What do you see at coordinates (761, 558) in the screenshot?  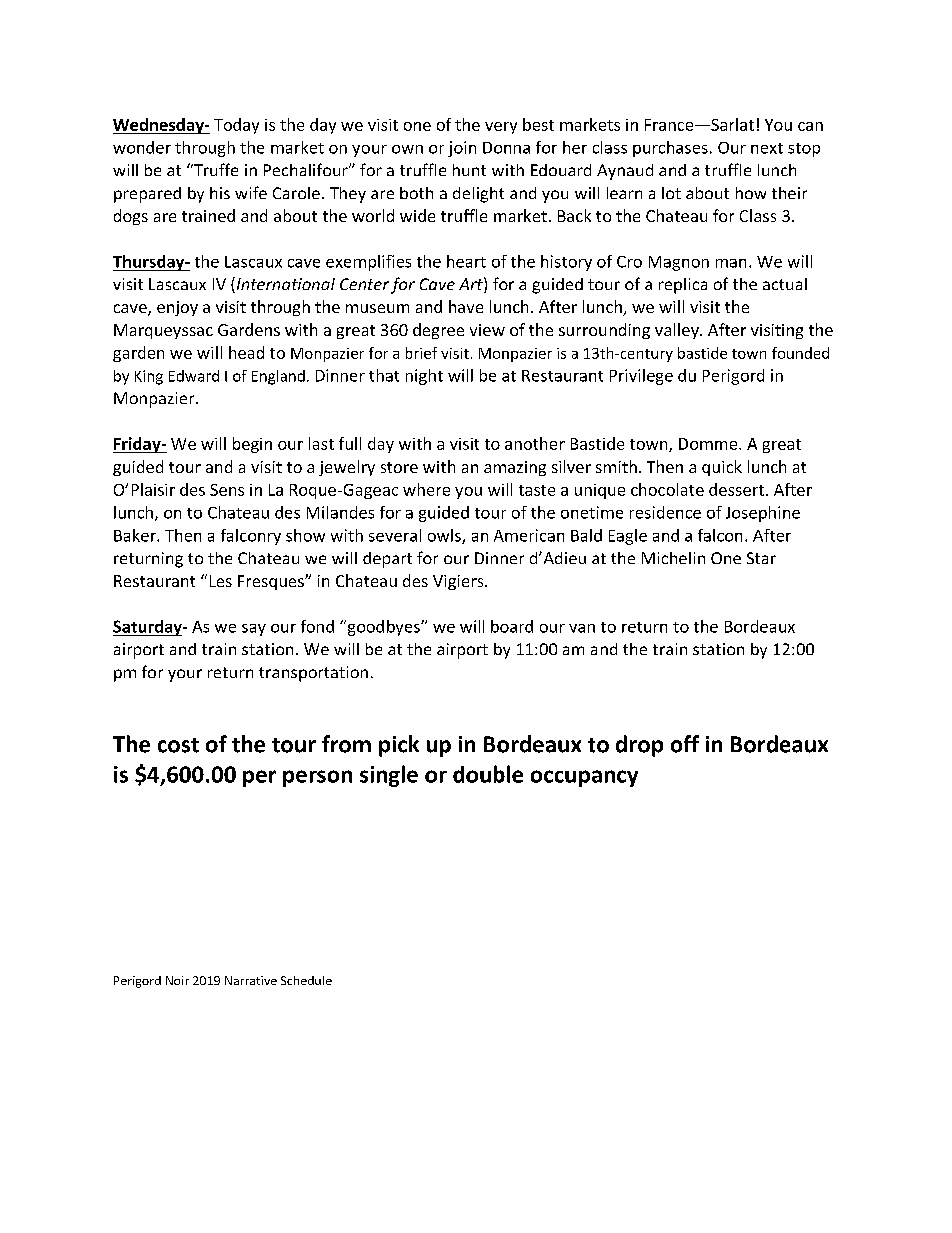 I see `Star` at bounding box center [761, 558].
